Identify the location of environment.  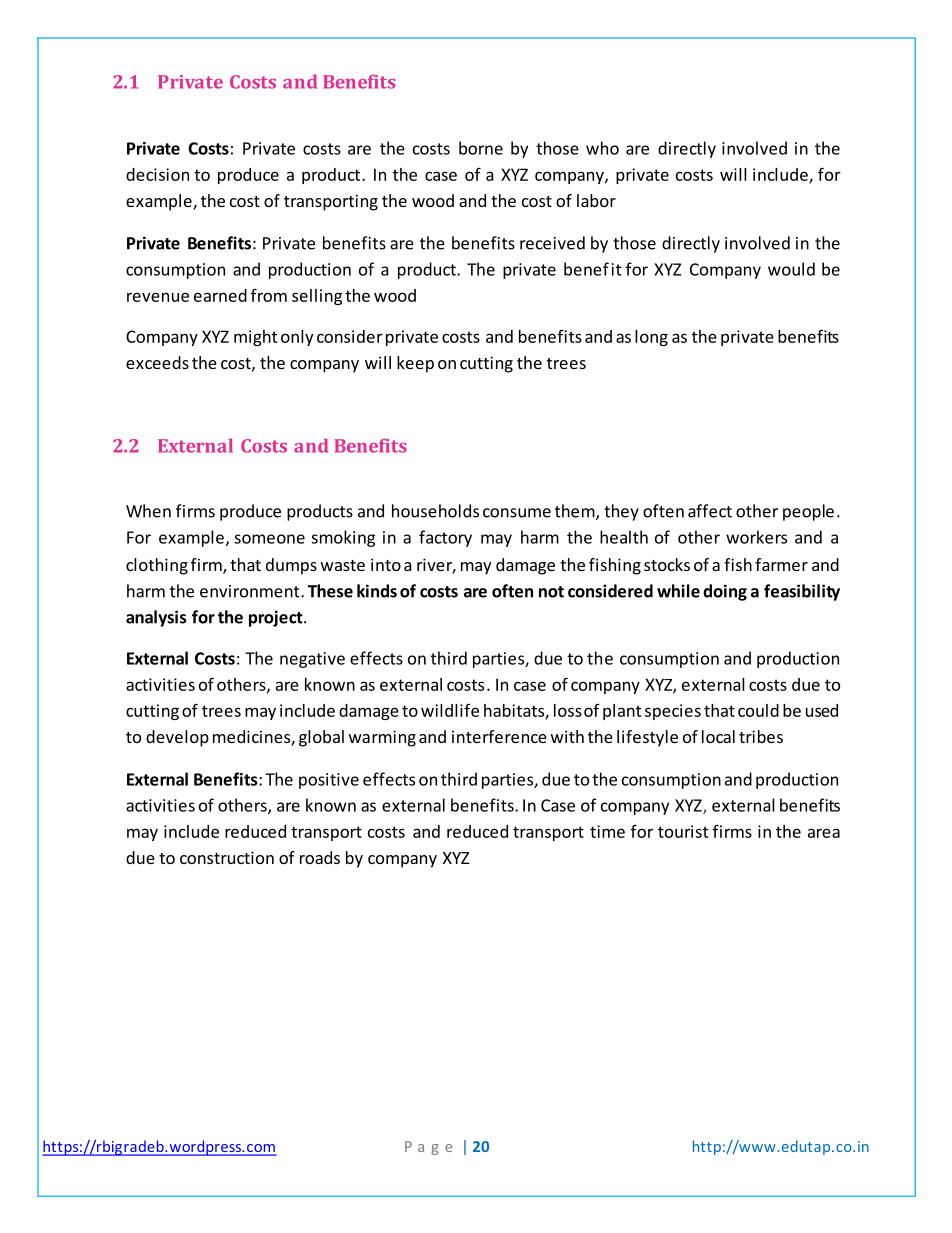
(251, 591).
